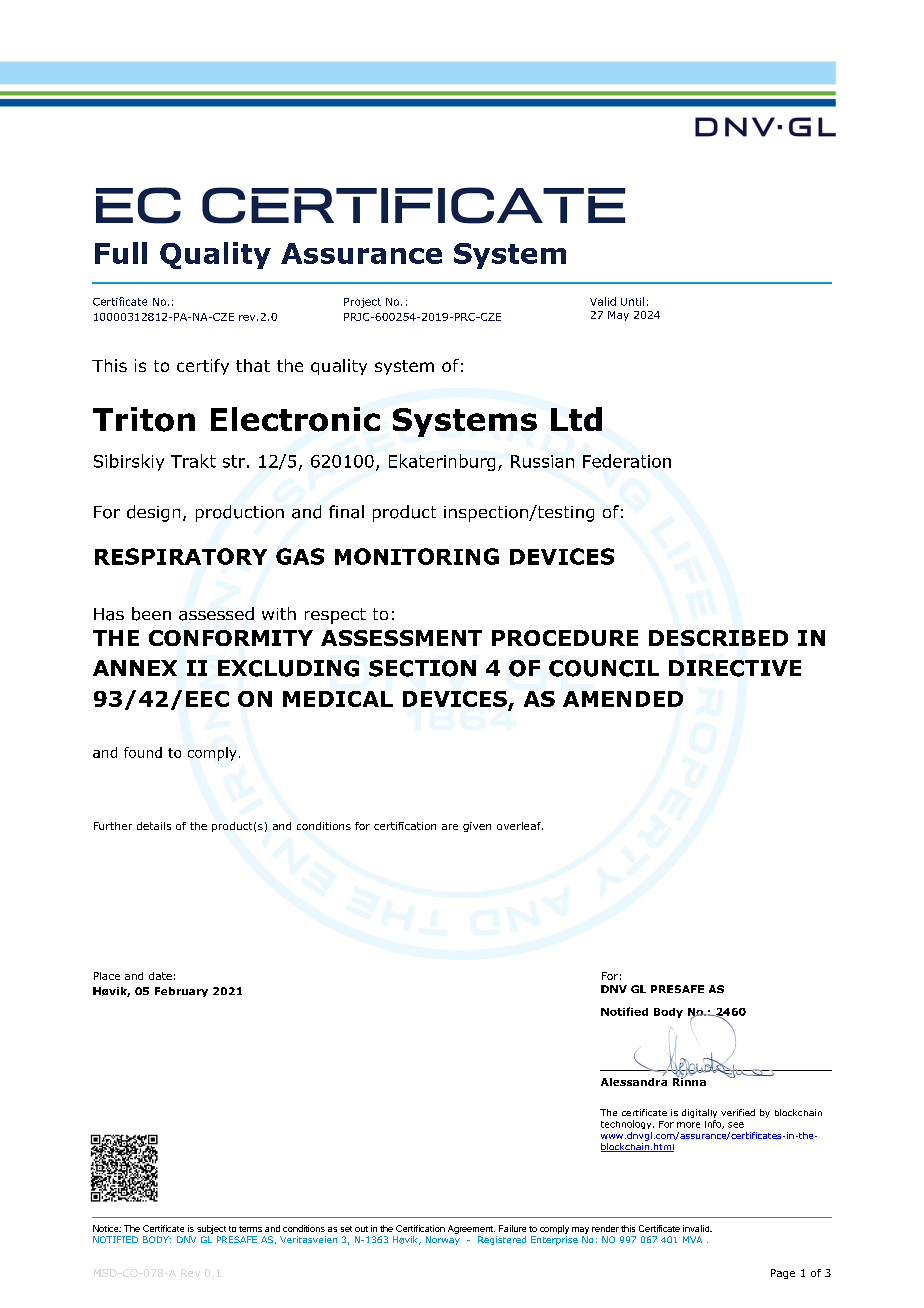  What do you see at coordinates (143, 752) in the image?
I see `found` at bounding box center [143, 752].
